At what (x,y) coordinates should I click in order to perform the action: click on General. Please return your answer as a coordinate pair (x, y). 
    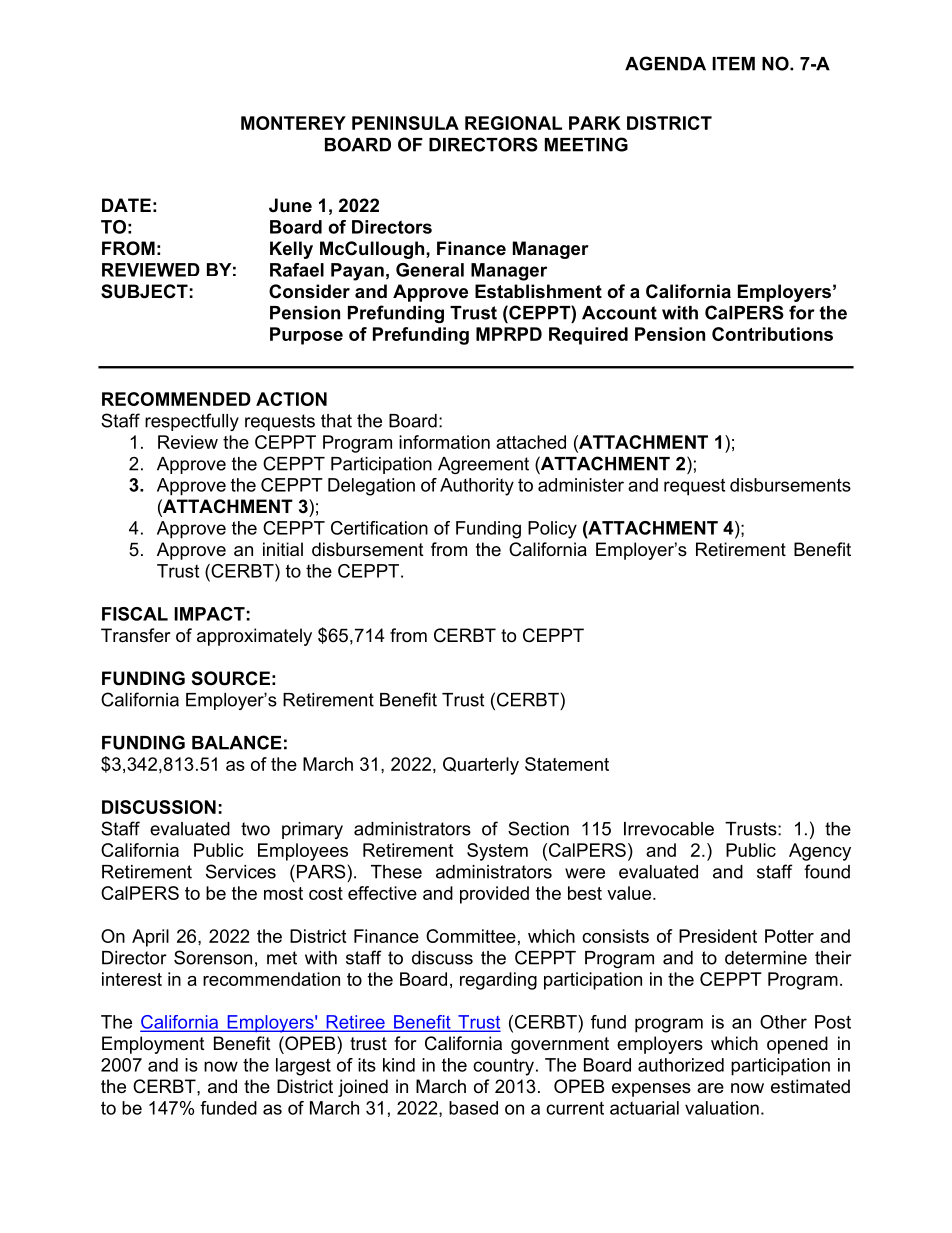
    Looking at the image, I should click on (430, 270).
